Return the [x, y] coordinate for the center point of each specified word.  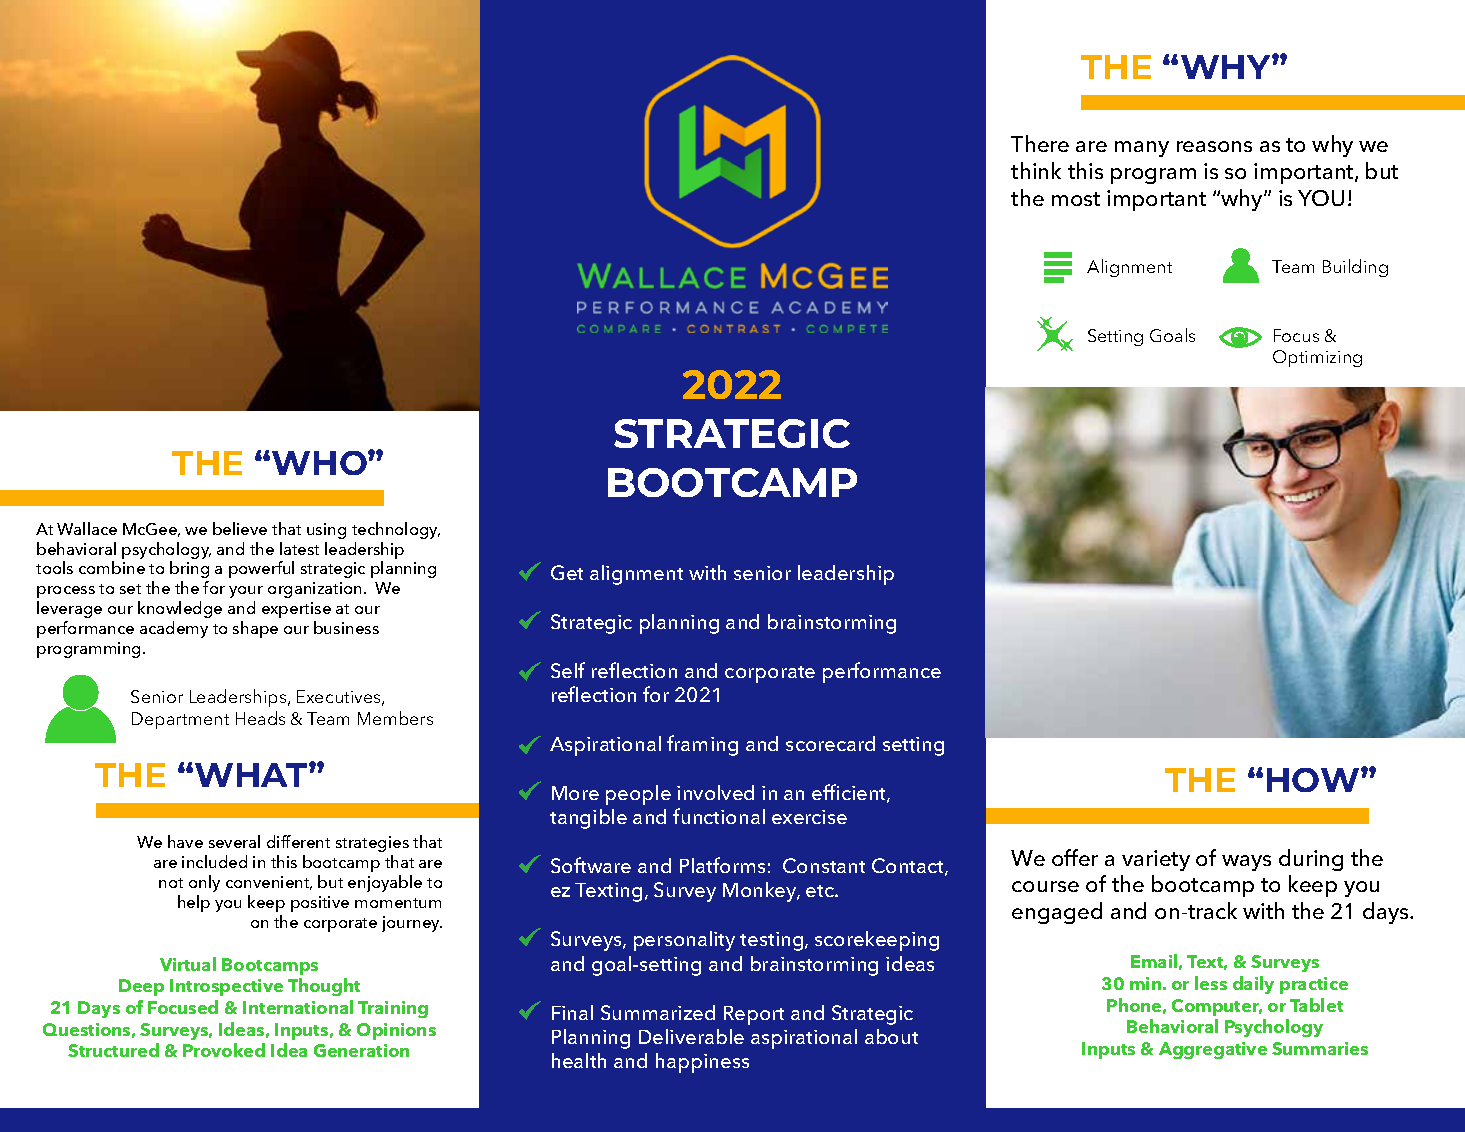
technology [396, 530]
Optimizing [1317, 358]
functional [719, 816]
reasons [1214, 146]
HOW [1314, 780]
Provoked [224, 1050]
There [1040, 143]
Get [567, 572]
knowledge [180, 609]
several [234, 841]
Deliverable [691, 1036]
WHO [320, 463]
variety [1156, 860]
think [1036, 170]
